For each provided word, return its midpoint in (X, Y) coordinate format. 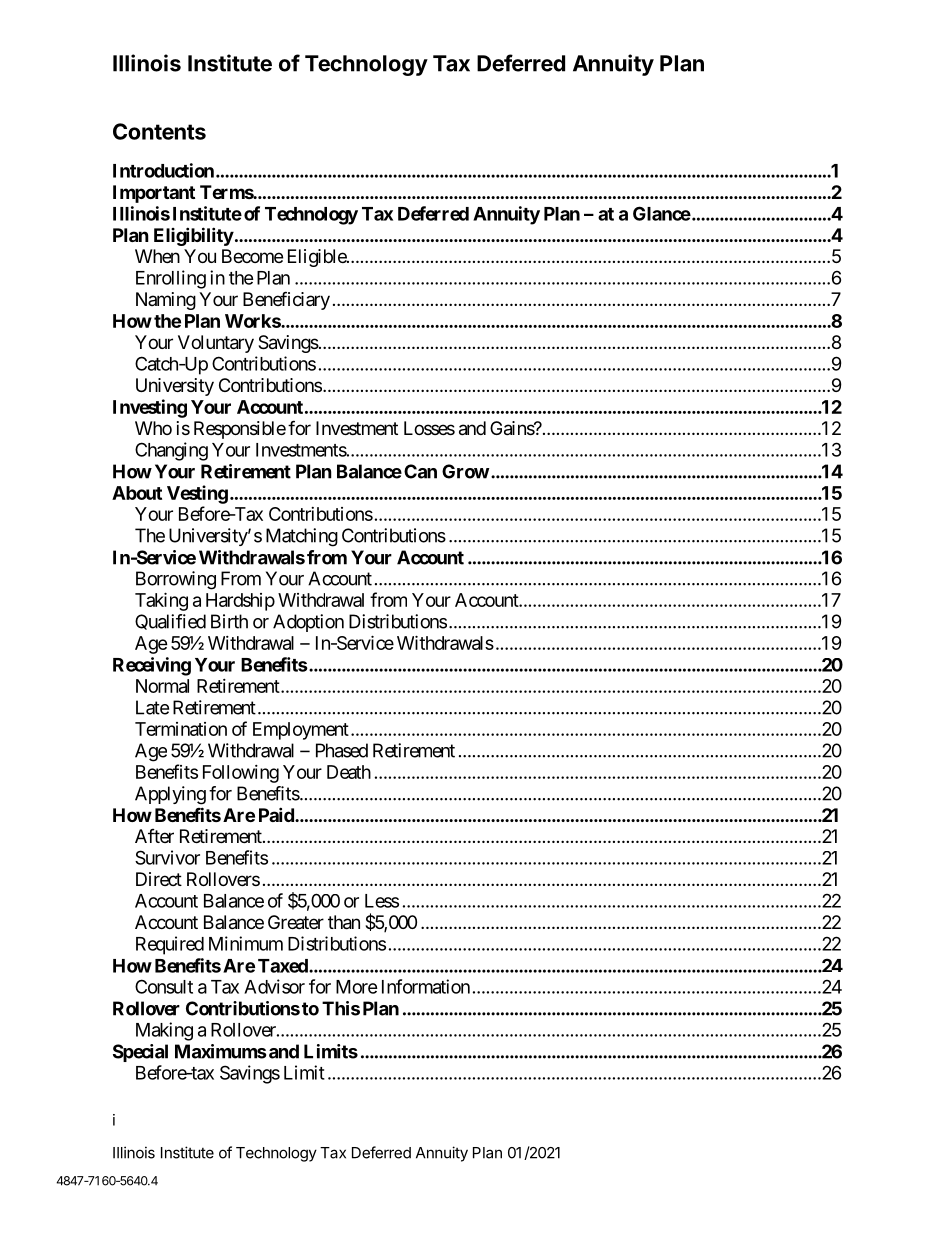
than (344, 922)
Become (252, 256)
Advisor (274, 986)
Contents (159, 131)
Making (164, 1031)
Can (420, 471)
